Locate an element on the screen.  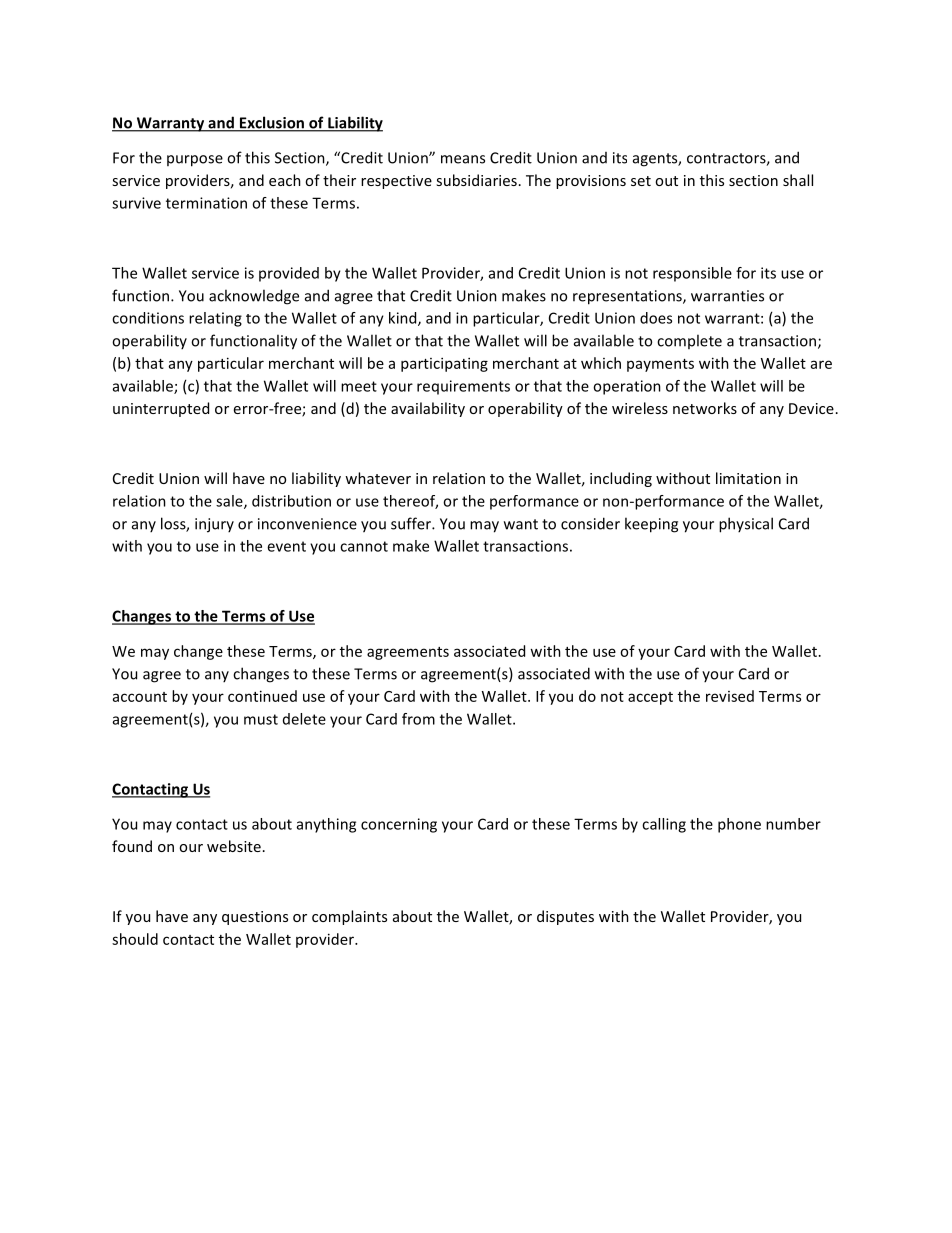
injury is located at coordinates (214, 525).
